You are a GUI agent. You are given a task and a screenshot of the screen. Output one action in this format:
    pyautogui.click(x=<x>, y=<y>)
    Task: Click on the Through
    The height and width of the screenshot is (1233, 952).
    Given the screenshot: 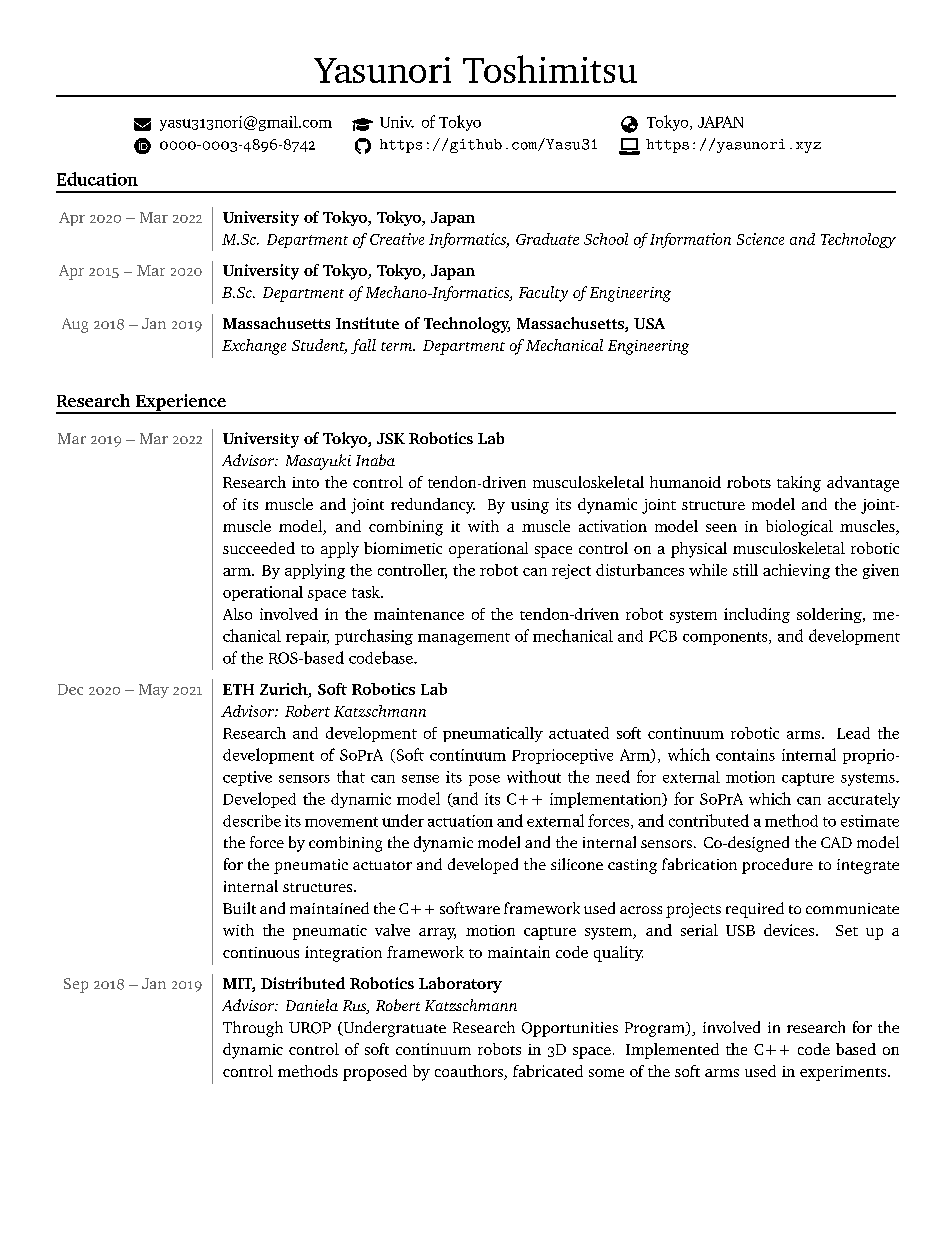 What is the action you would take?
    pyautogui.click(x=253, y=1029)
